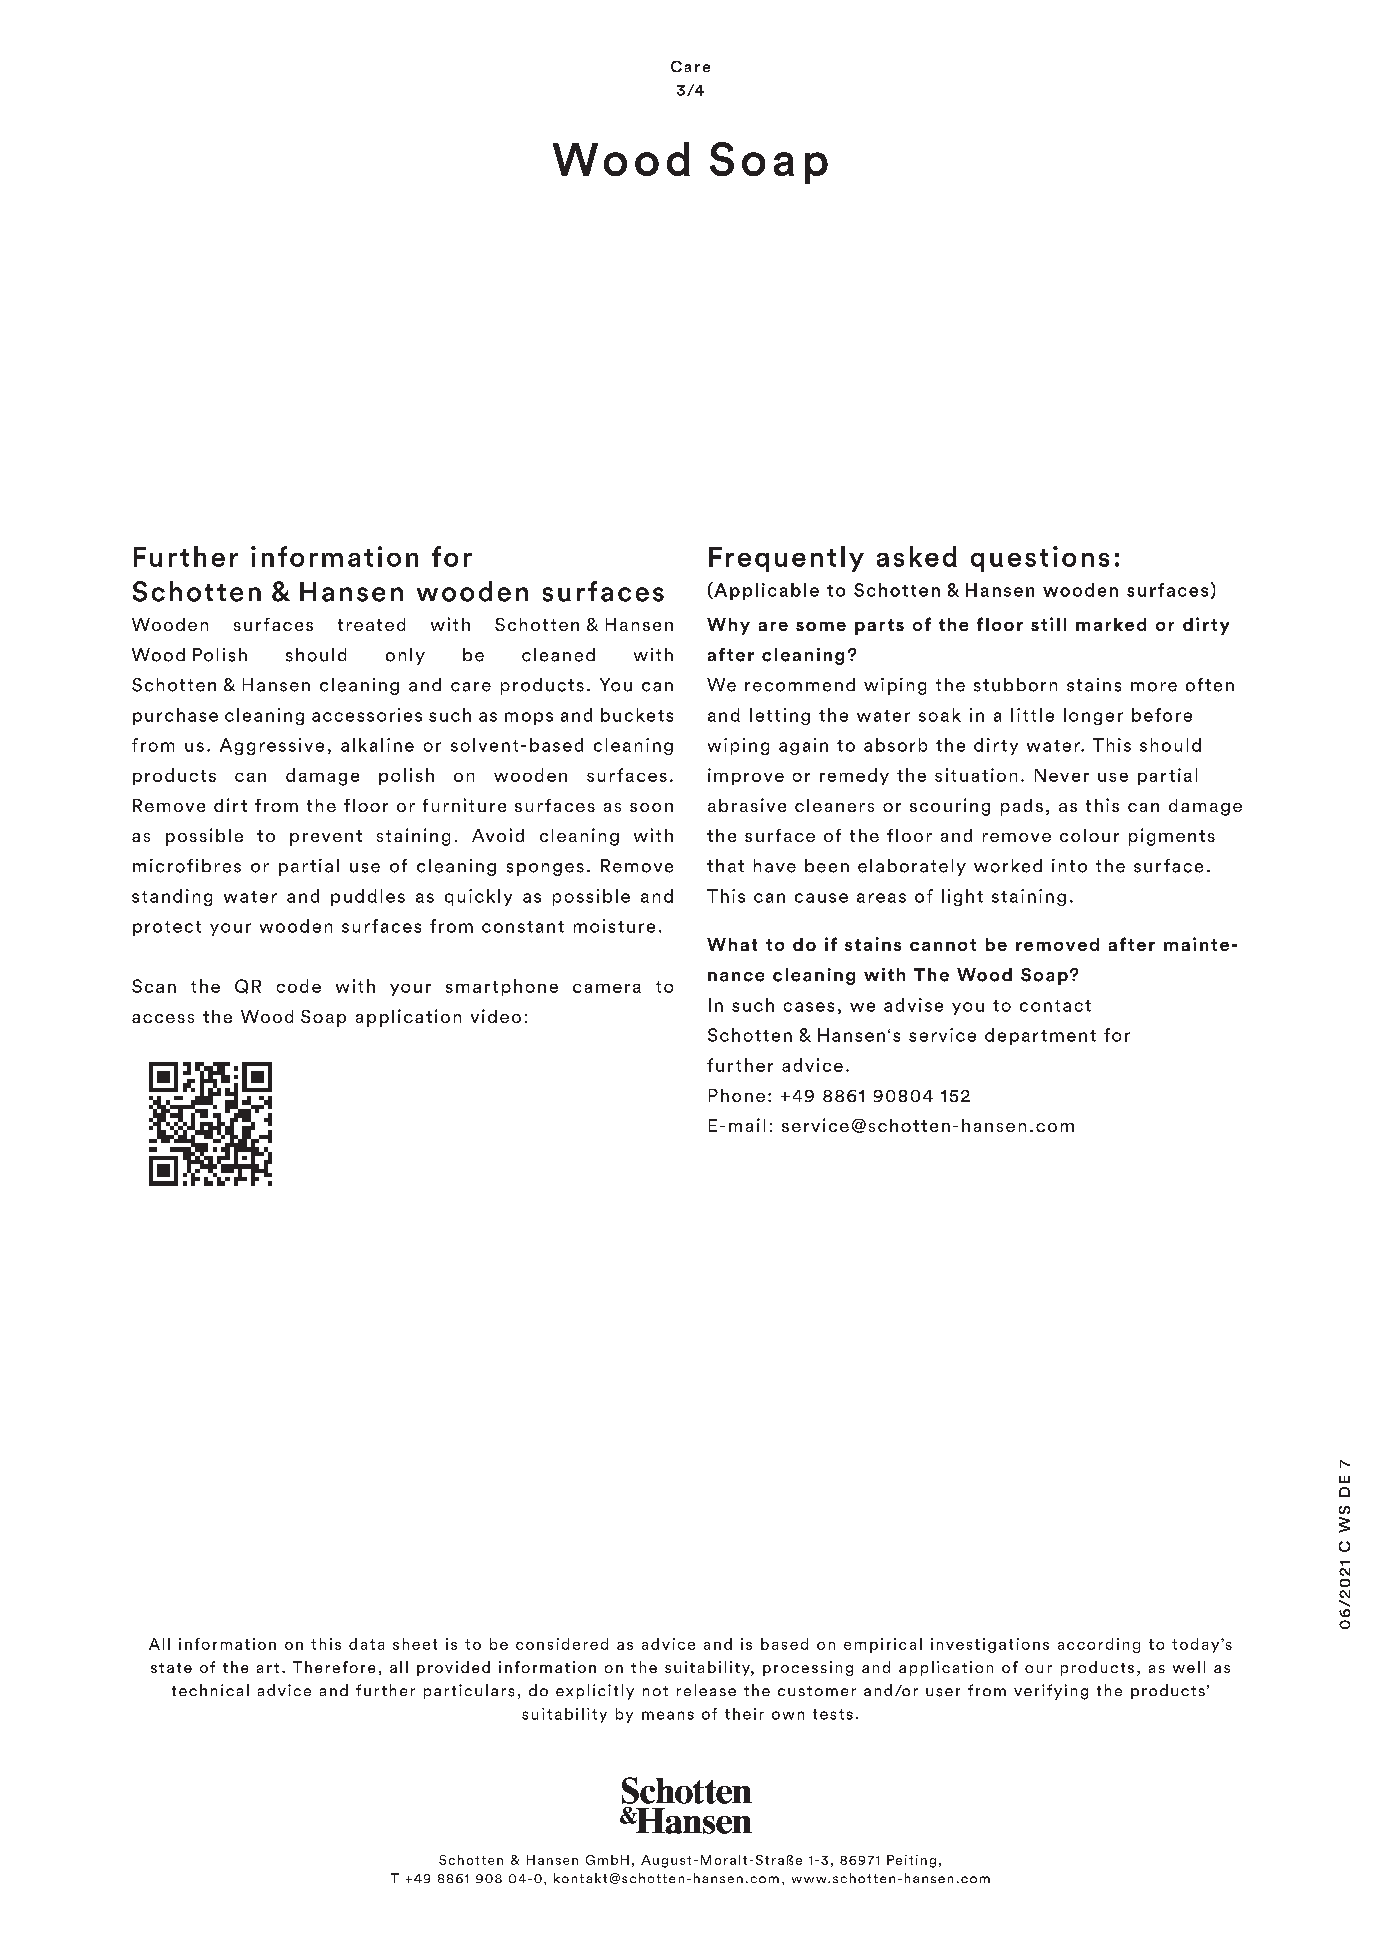 This screenshot has height=1953, width=1381. I want to click on according, so click(1099, 1645).
